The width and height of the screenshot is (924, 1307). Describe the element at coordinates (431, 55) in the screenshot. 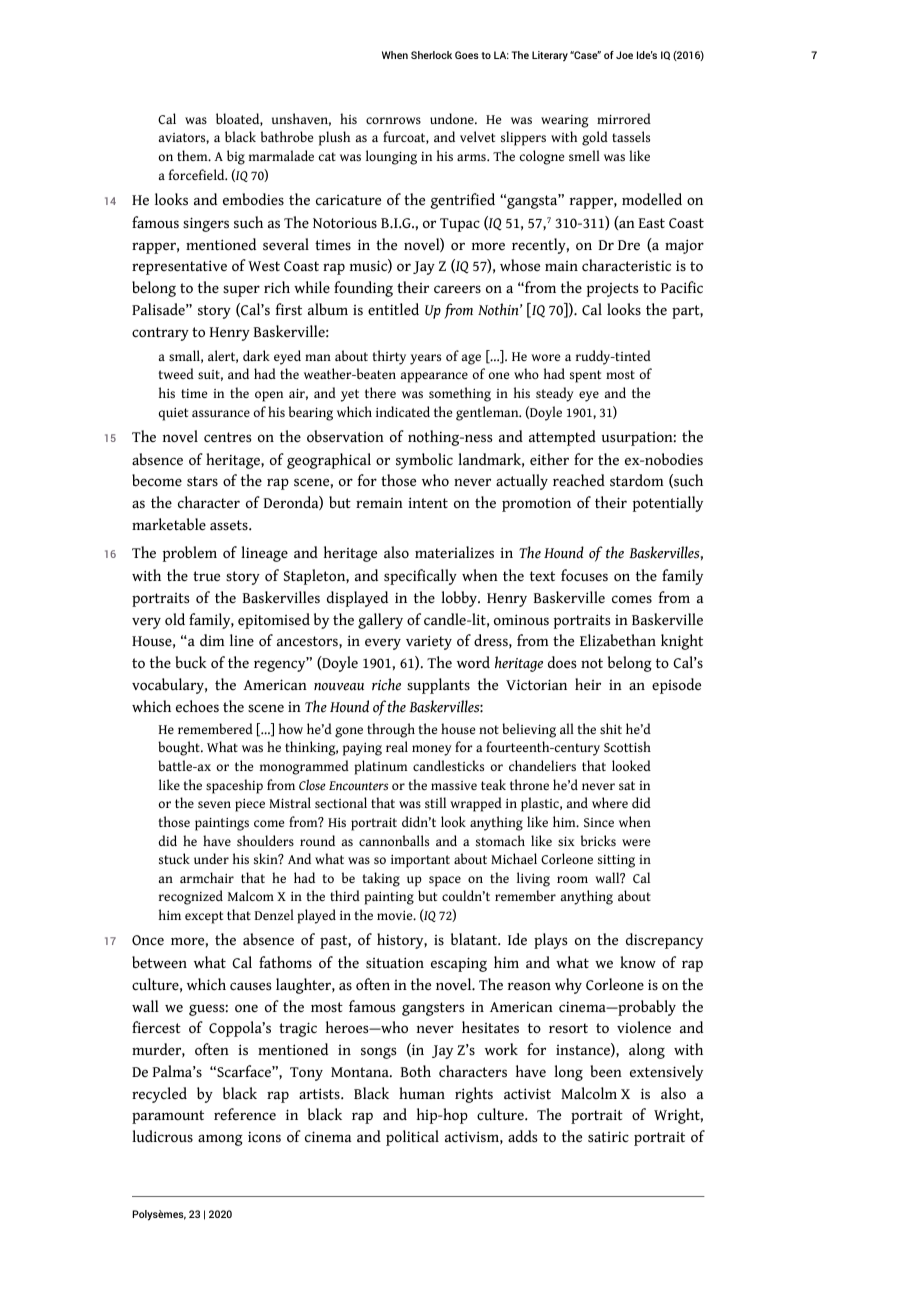

I see `Sherlock` at that location.
